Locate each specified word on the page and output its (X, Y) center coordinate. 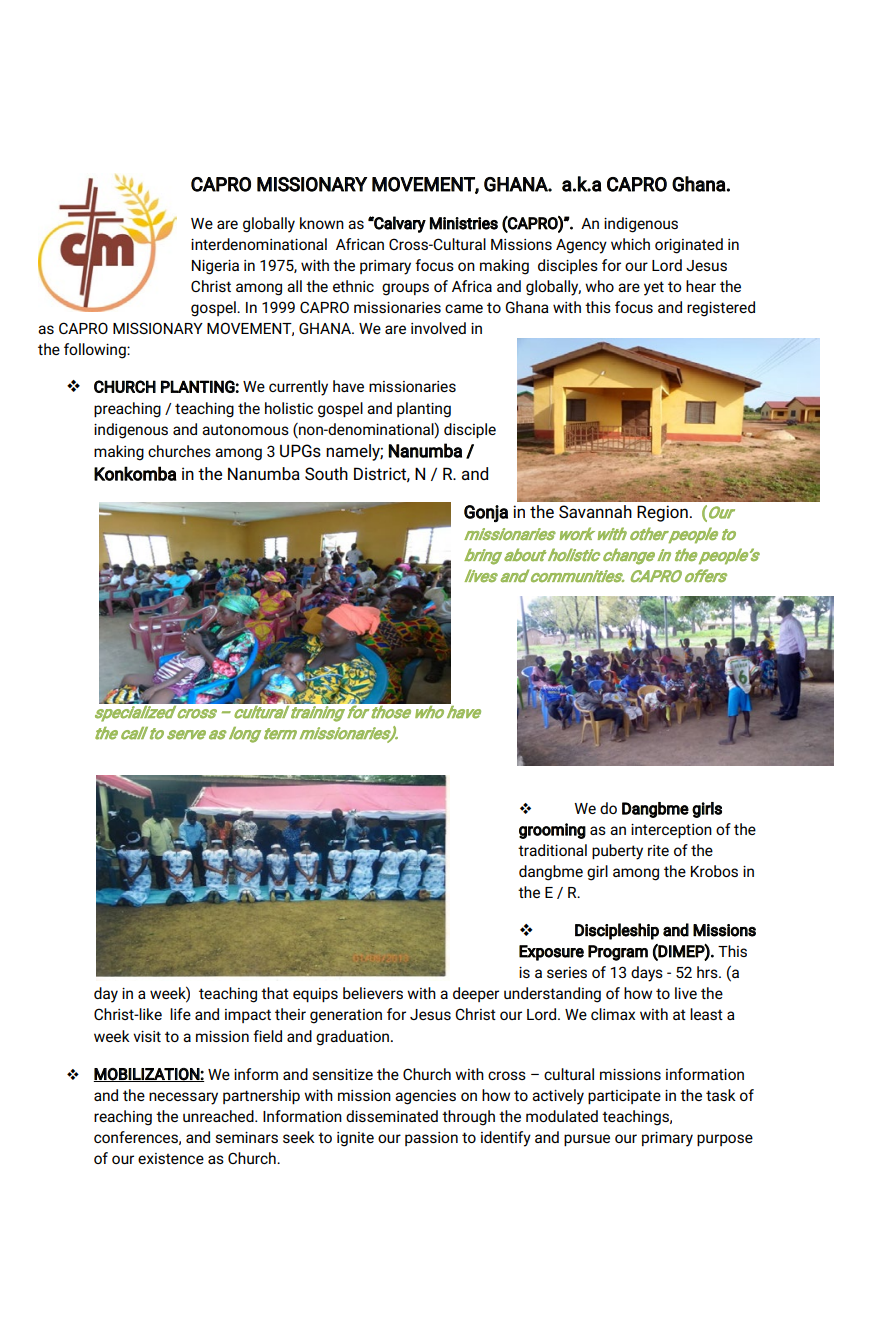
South (326, 473)
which (630, 244)
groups (405, 289)
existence (171, 1158)
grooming (552, 831)
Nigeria (215, 267)
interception (671, 831)
